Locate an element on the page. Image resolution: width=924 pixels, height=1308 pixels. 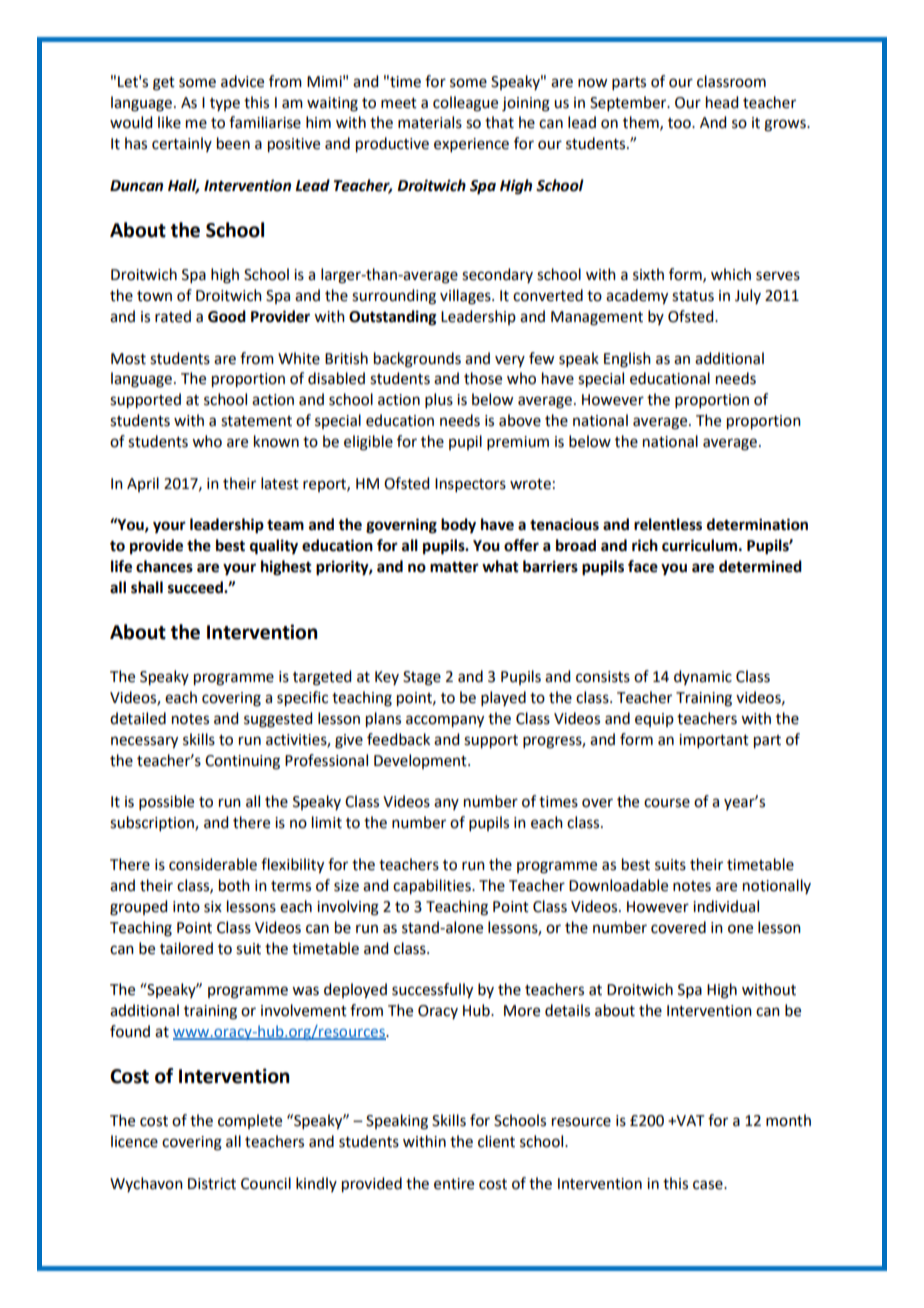
entire is located at coordinates (454, 1184).
